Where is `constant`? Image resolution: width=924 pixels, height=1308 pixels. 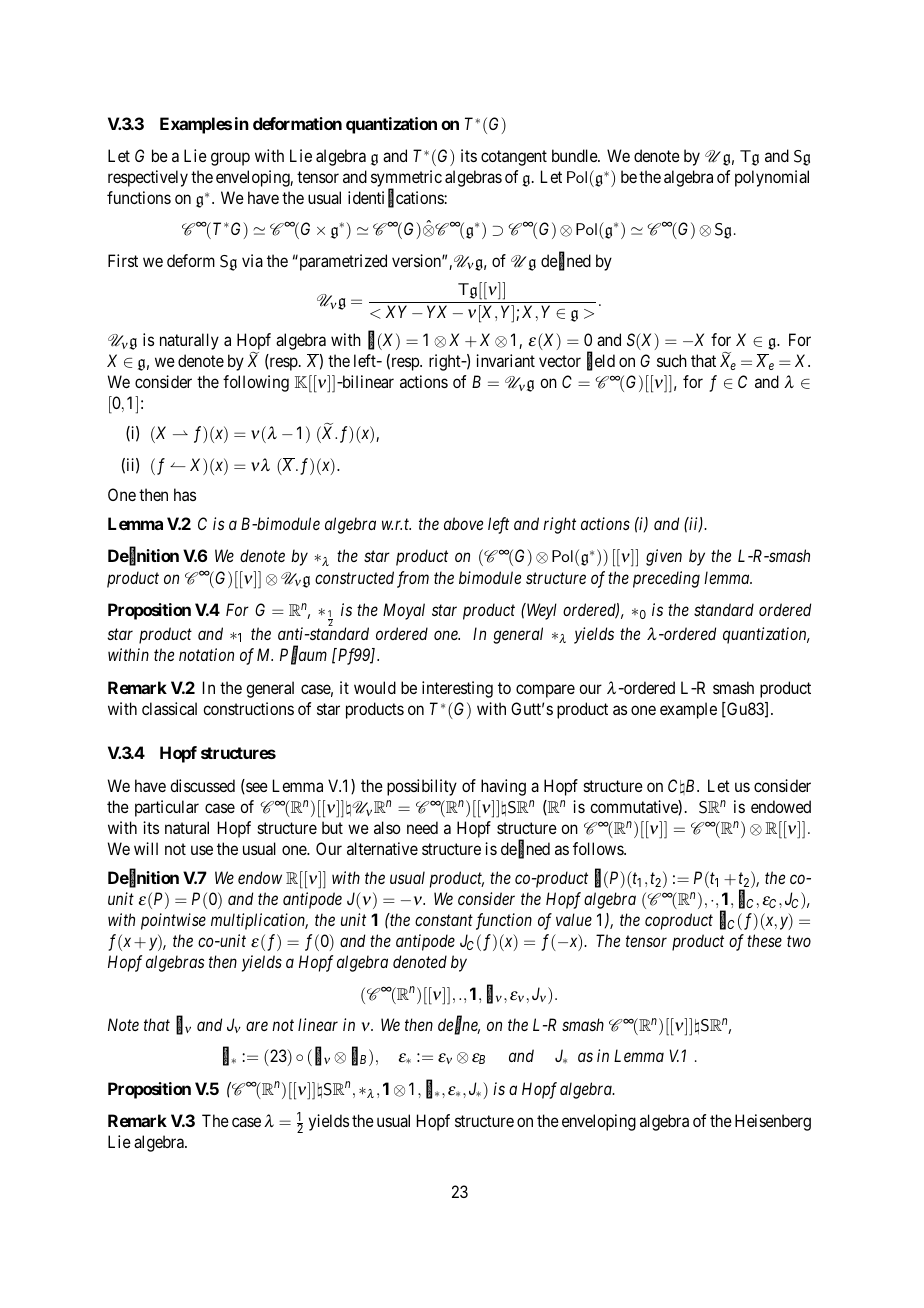 constant is located at coordinates (444, 920).
